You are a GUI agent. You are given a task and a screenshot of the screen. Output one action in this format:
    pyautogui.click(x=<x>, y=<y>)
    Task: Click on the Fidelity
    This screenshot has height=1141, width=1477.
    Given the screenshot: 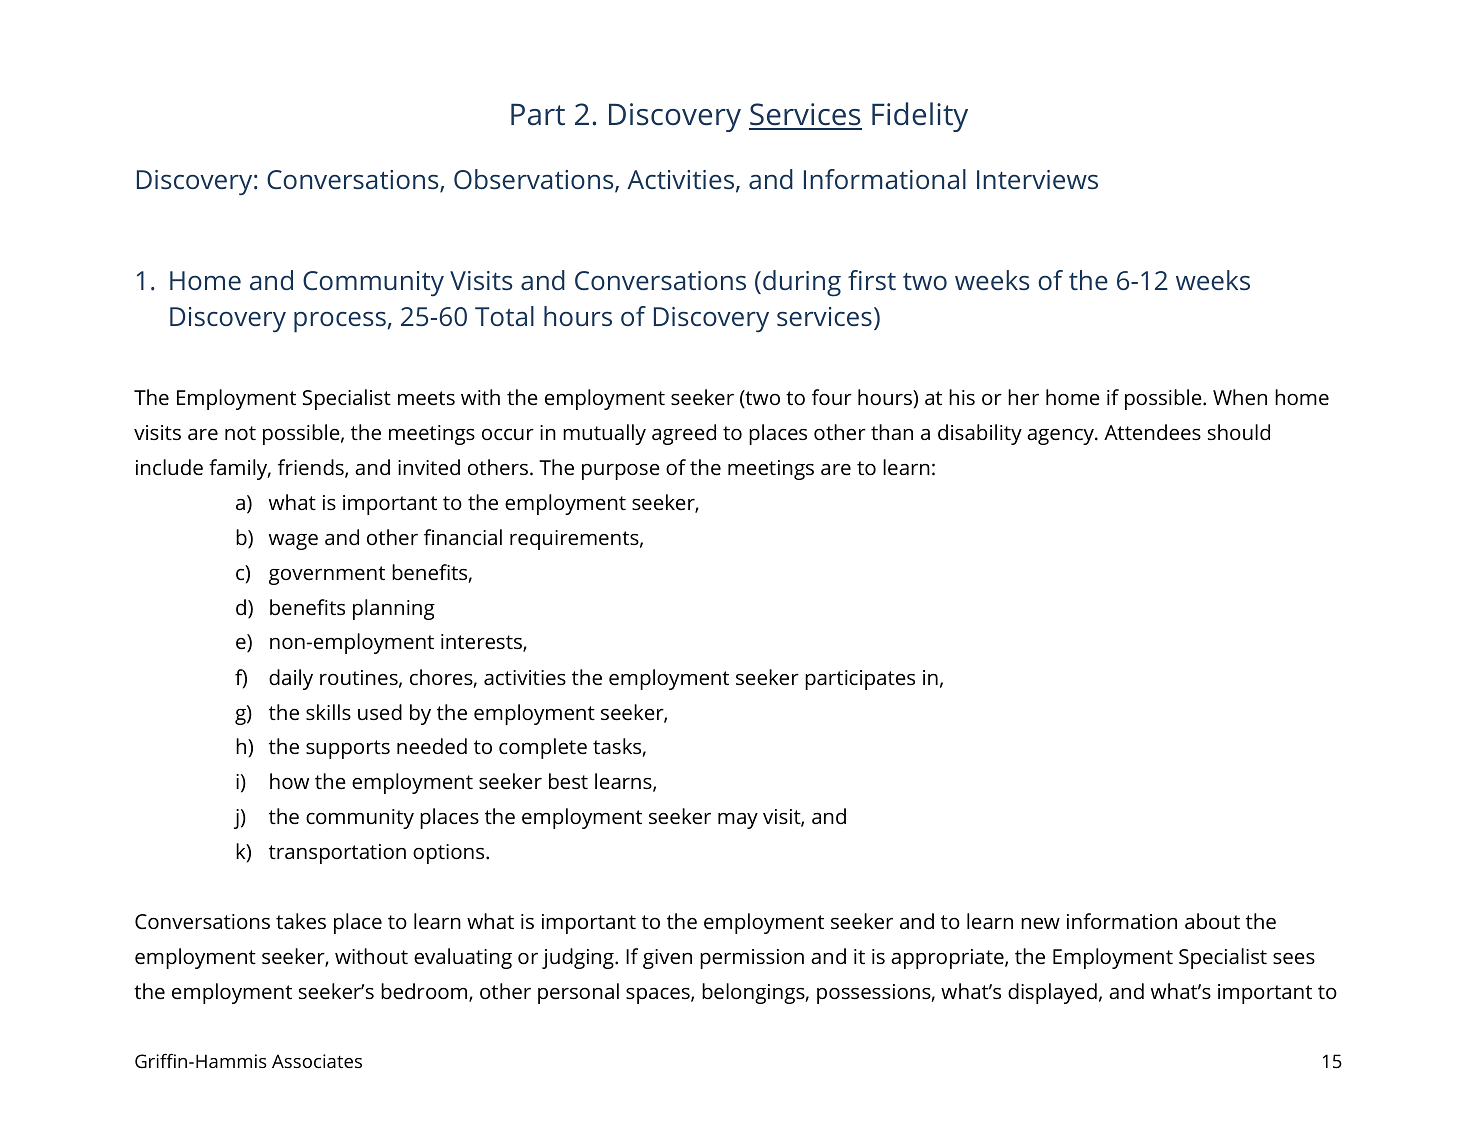 What is the action you would take?
    pyautogui.click(x=920, y=117)
